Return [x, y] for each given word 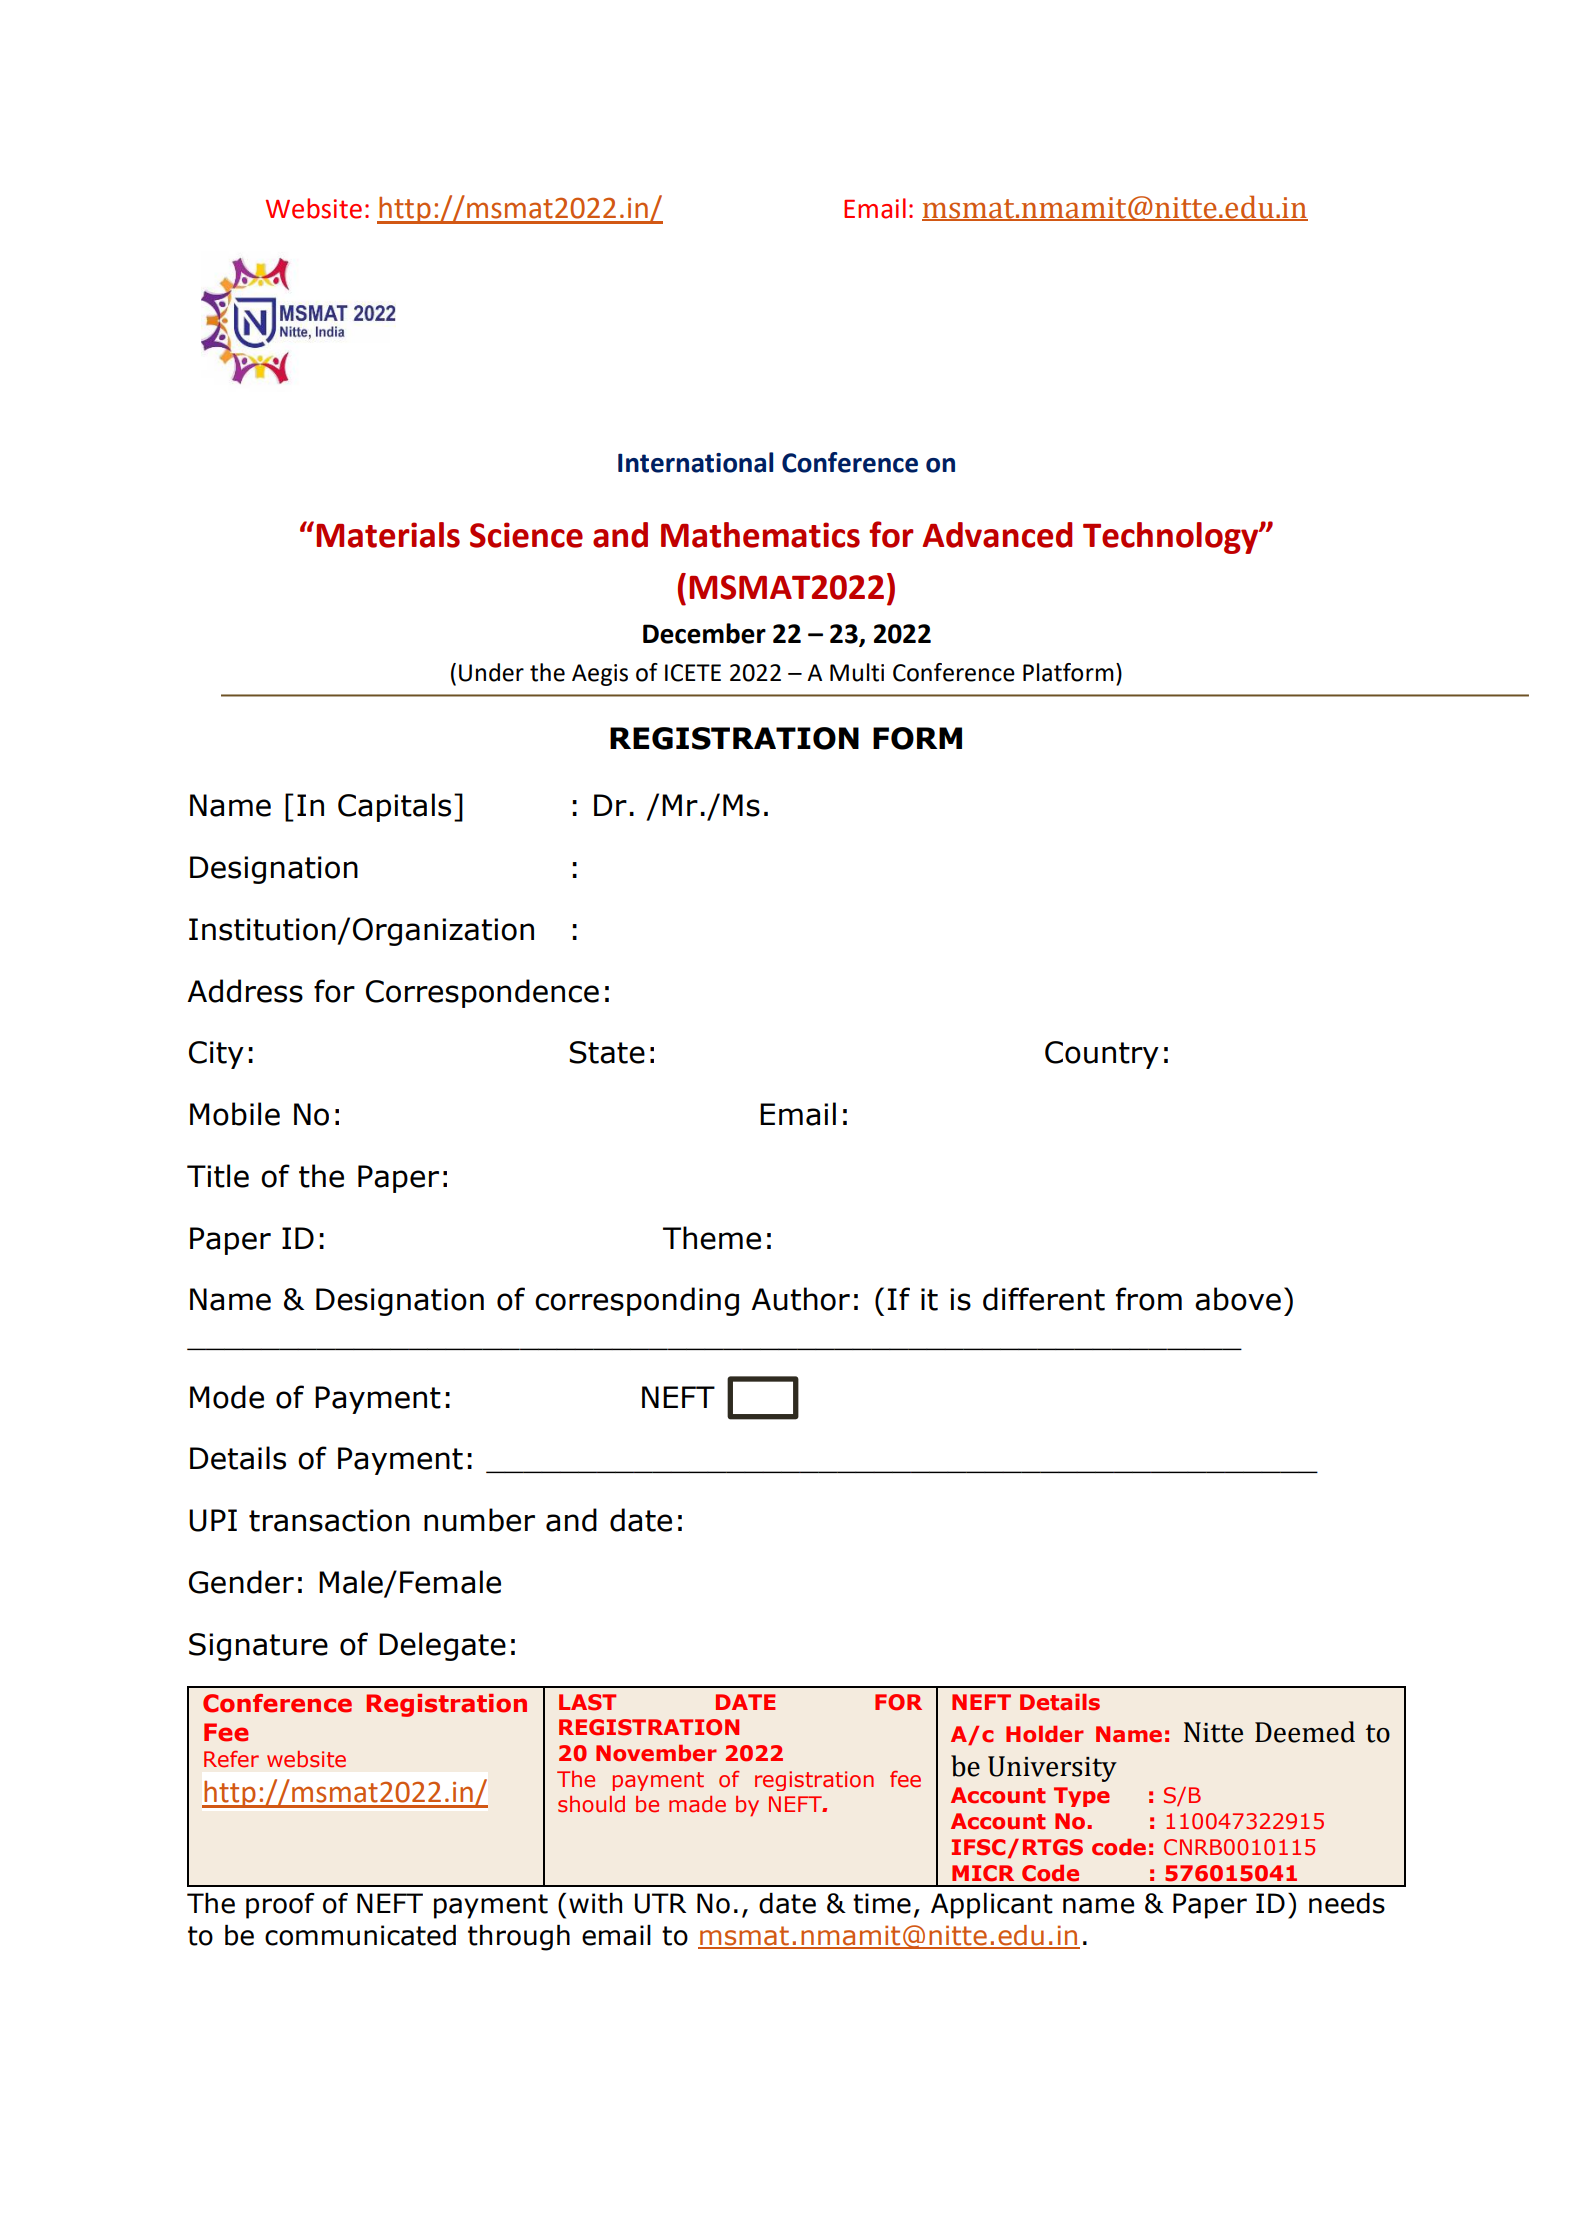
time [882, 1903]
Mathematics [760, 535]
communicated [360, 1935]
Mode [227, 1397]
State [607, 1052]
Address [245, 991]
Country [1102, 1055]
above [1238, 1299]
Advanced [997, 535]
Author [800, 1299]
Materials [388, 535]
